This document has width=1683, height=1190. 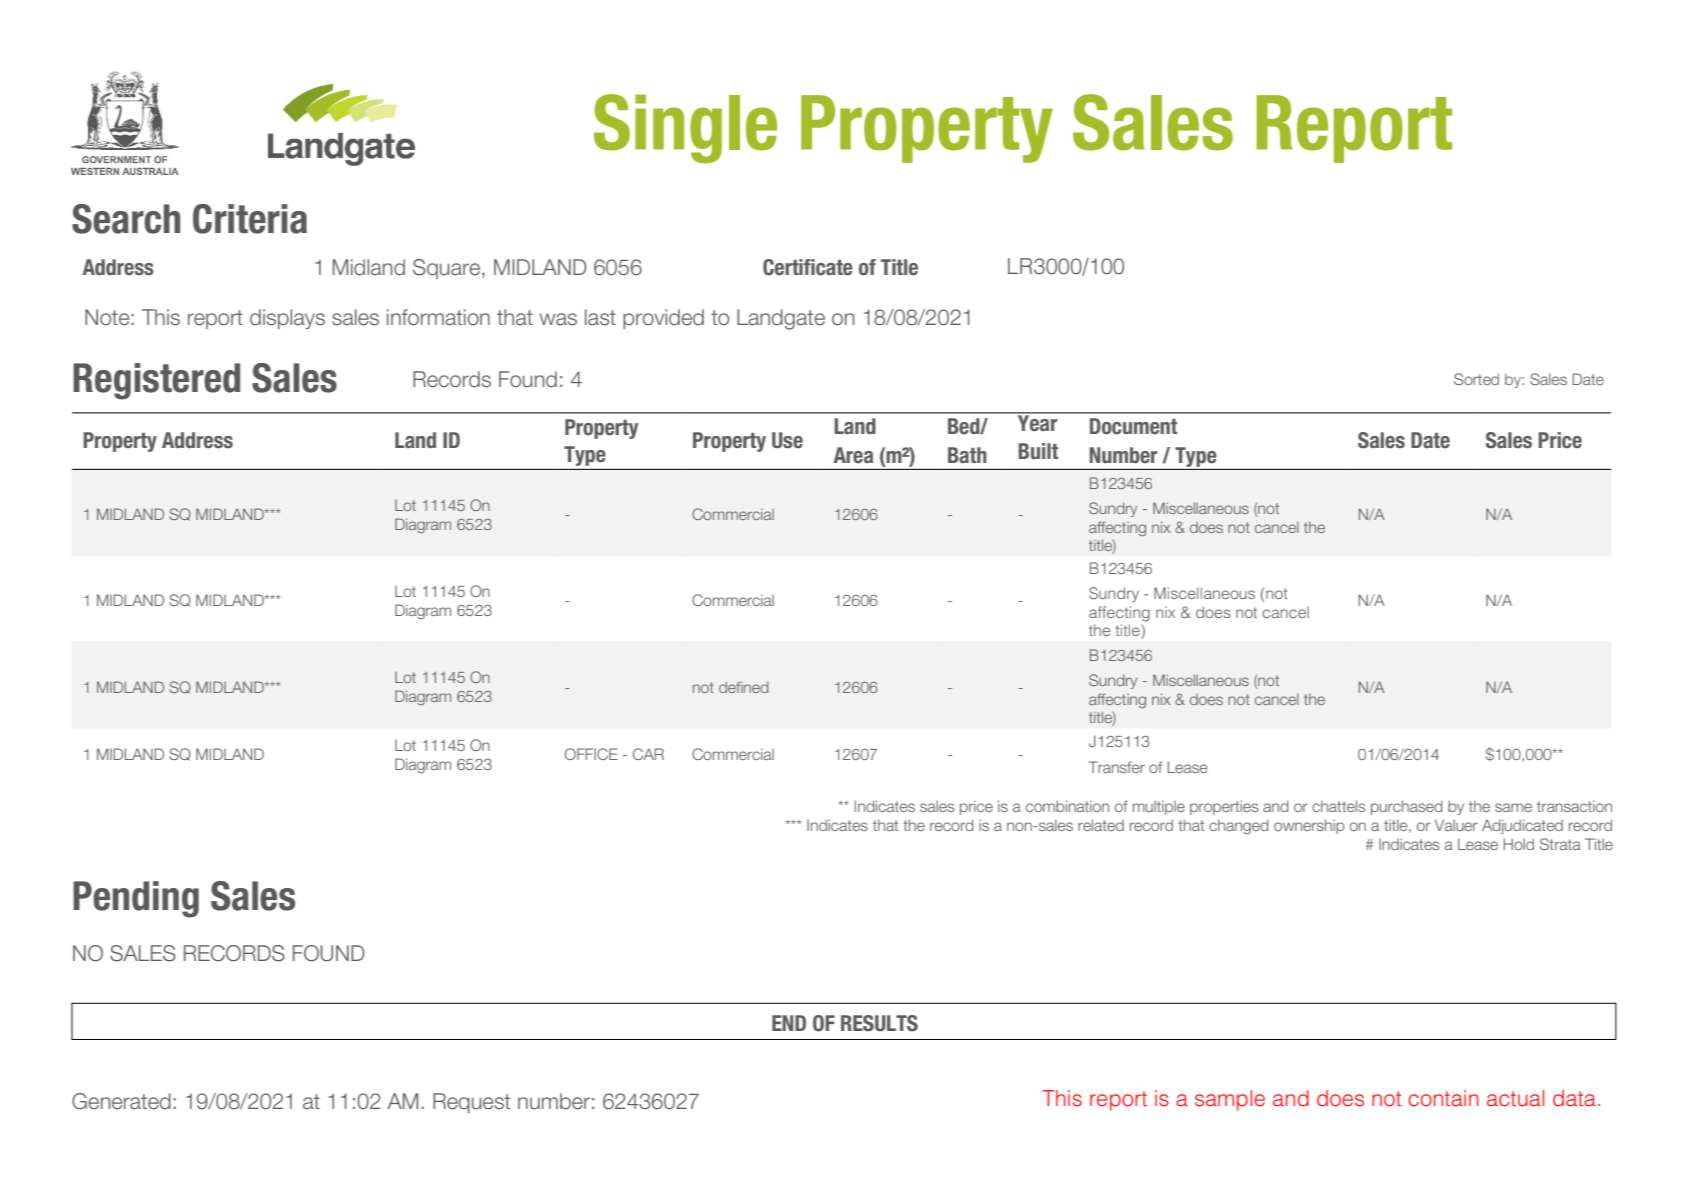 I want to click on contain, so click(x=1443, y=1098).
